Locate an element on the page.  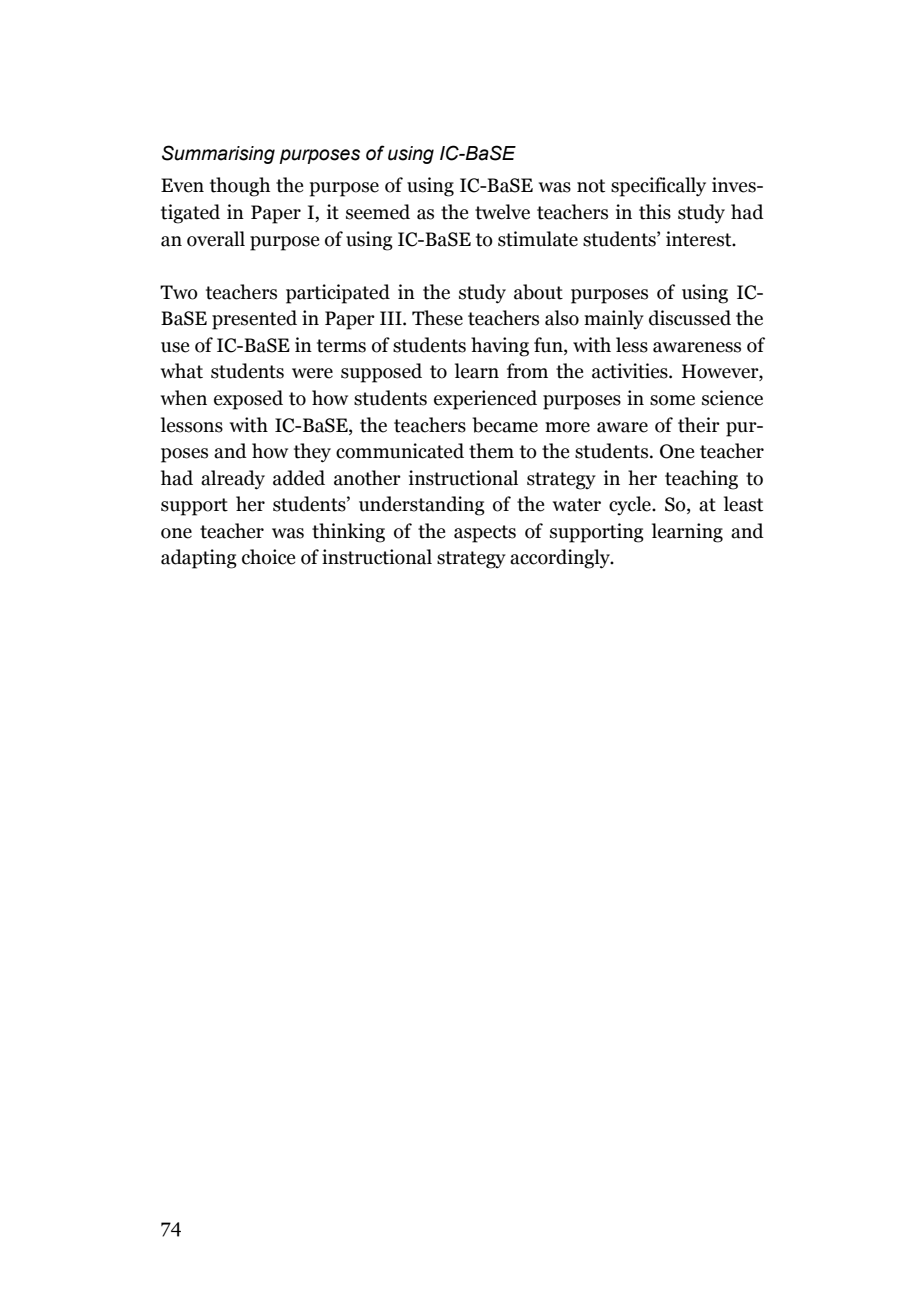
aspects is located at coordinates (485, 534).
